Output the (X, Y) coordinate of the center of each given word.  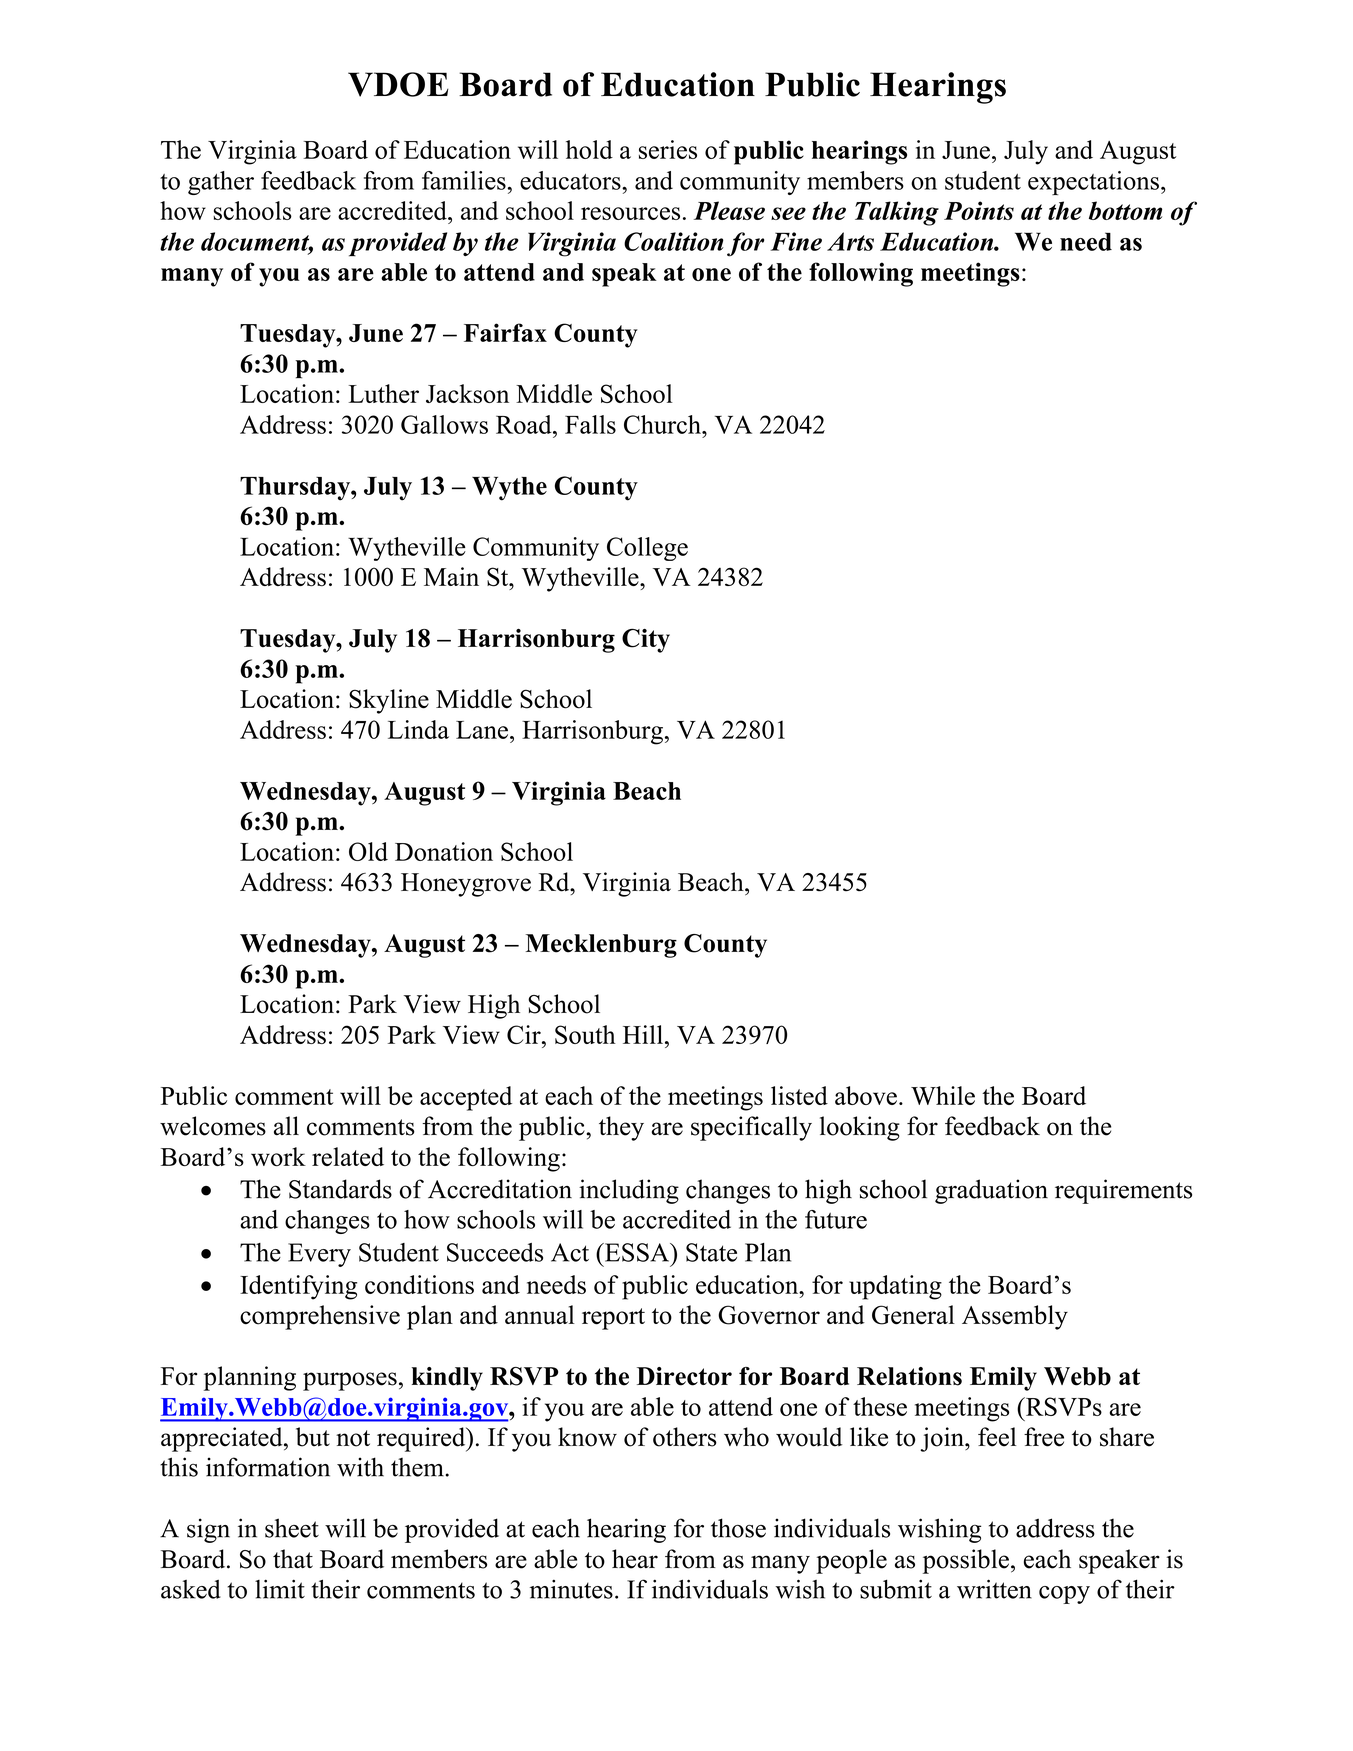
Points (979, 210)
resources (630, 213)
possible (966, 1561)
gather (221, 183)
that (293, 1558)
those (738, 1528)
